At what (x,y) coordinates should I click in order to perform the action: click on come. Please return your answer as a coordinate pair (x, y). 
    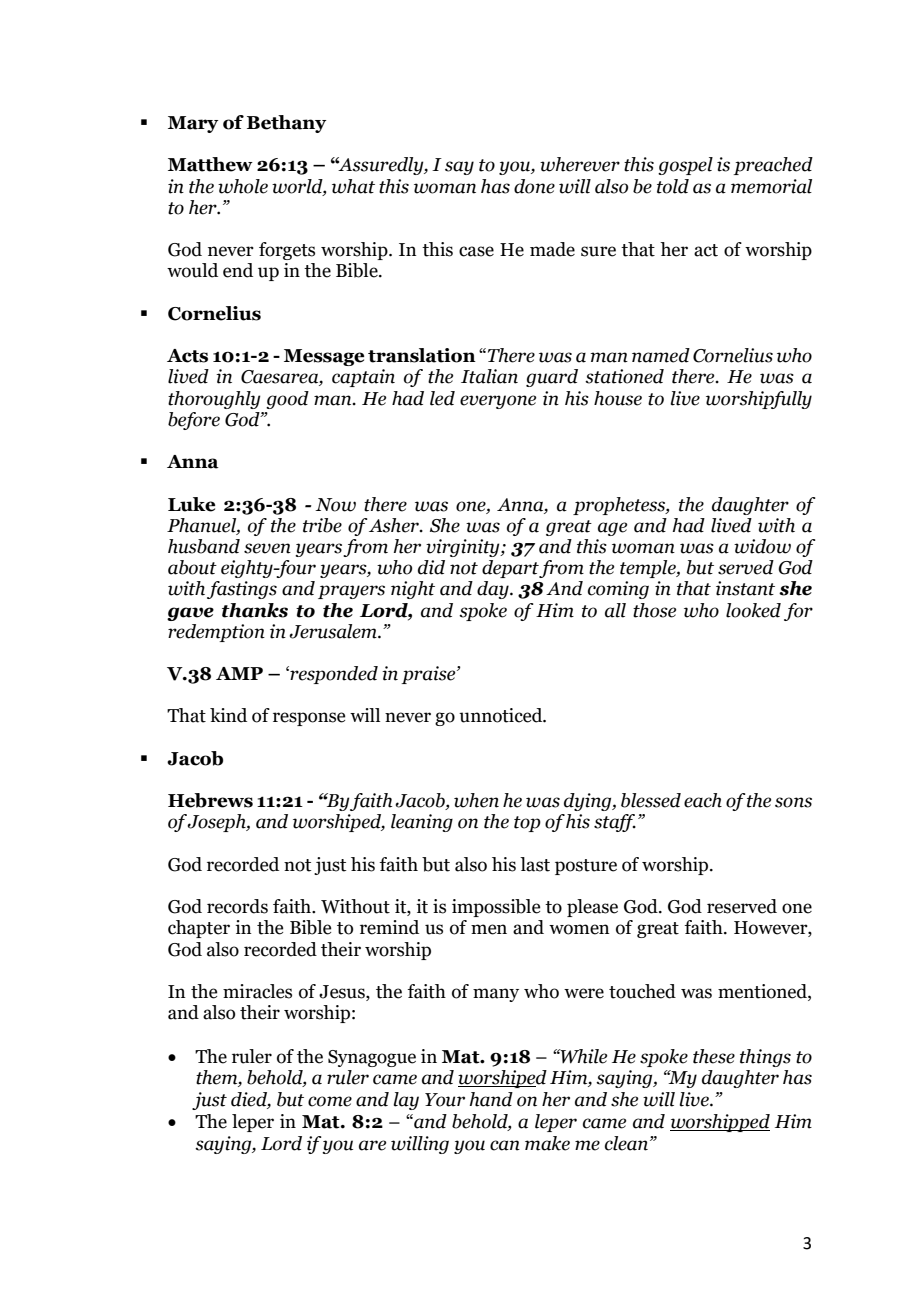
    Looking at the image, I should click on (330, 1101).
